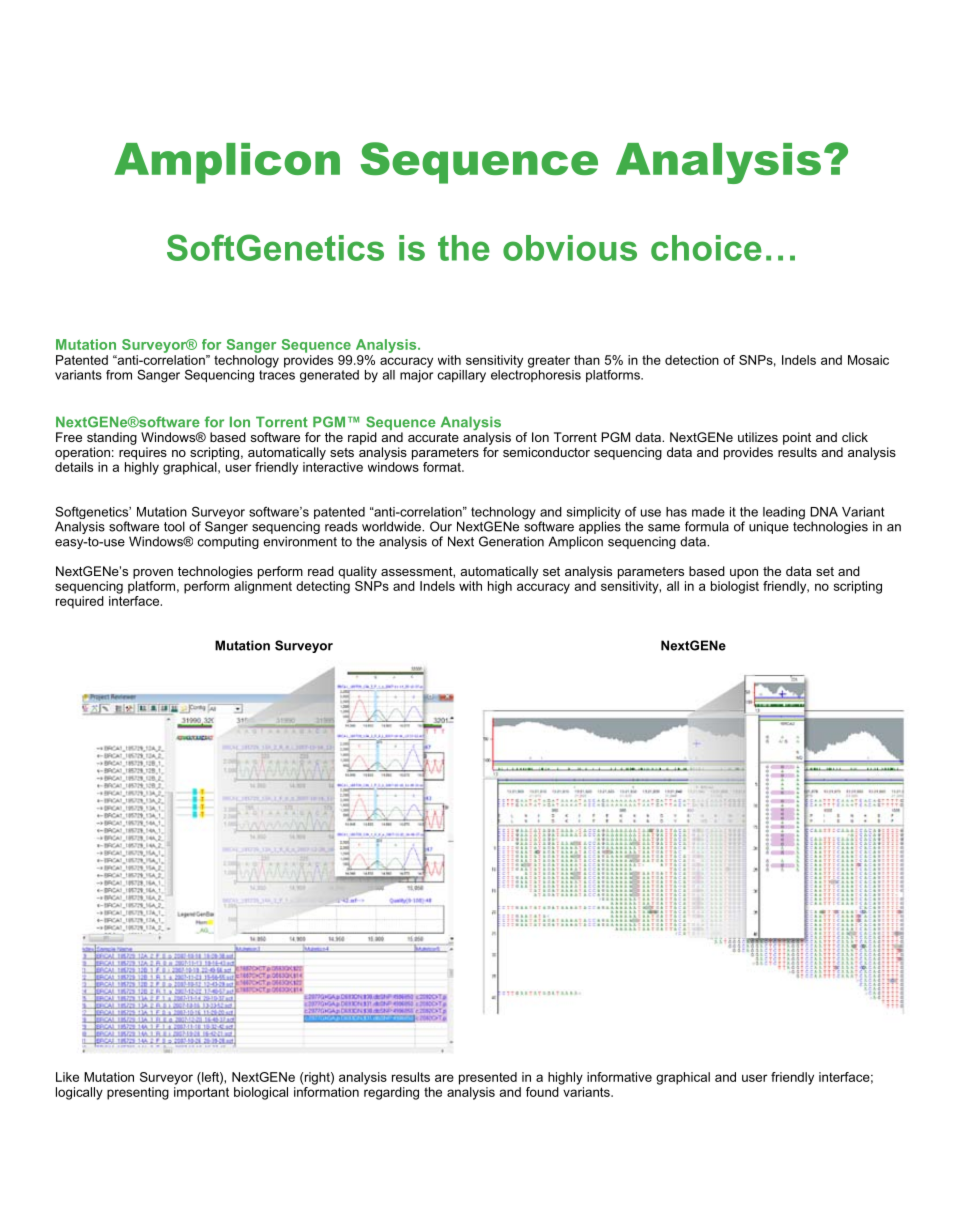  I want to click on found, so click(543, 1090).
